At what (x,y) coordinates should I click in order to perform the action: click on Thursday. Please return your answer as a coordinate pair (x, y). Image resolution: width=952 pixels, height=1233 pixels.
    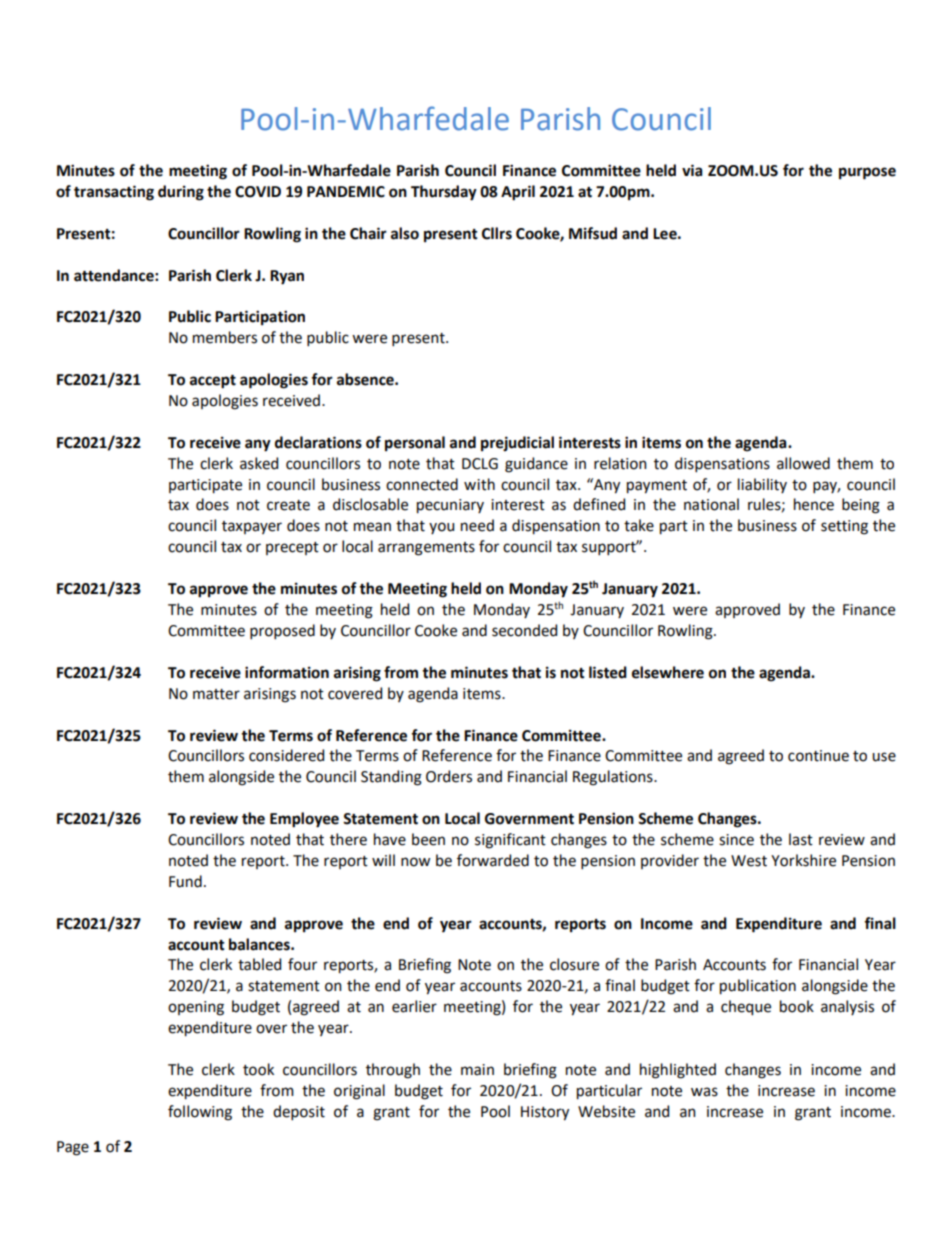
    Looking at the image, I should click on (444, 193).
